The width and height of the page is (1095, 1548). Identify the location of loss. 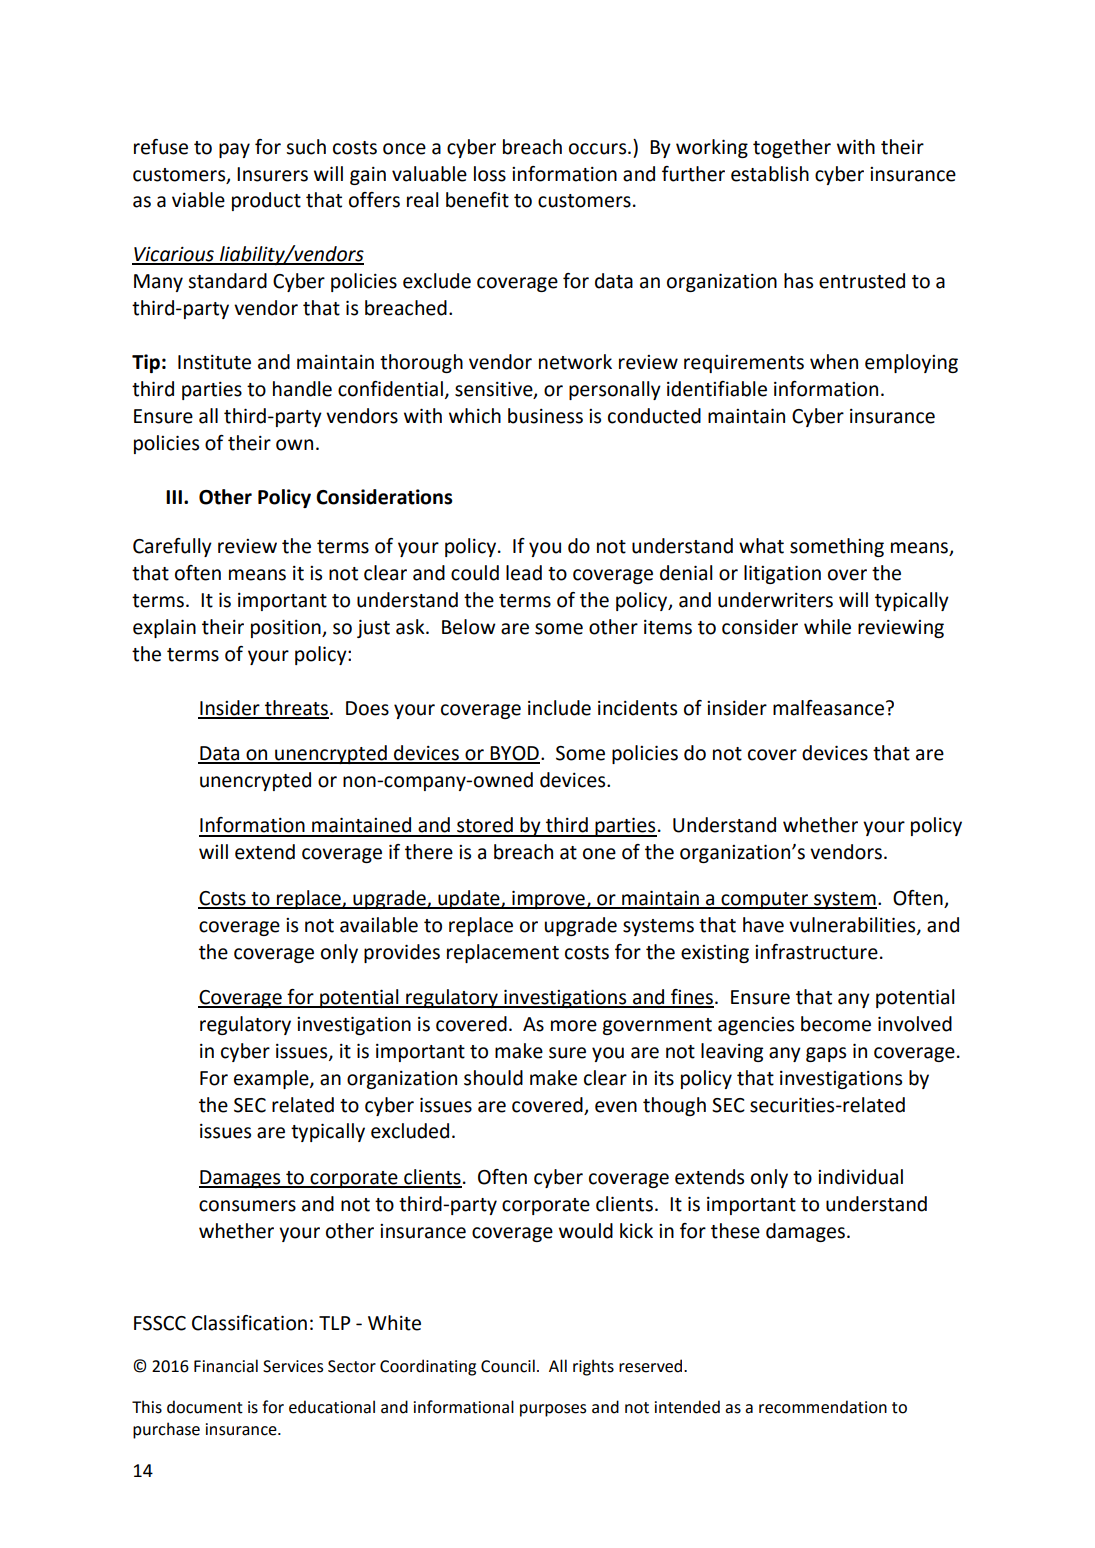
(490, 174).
